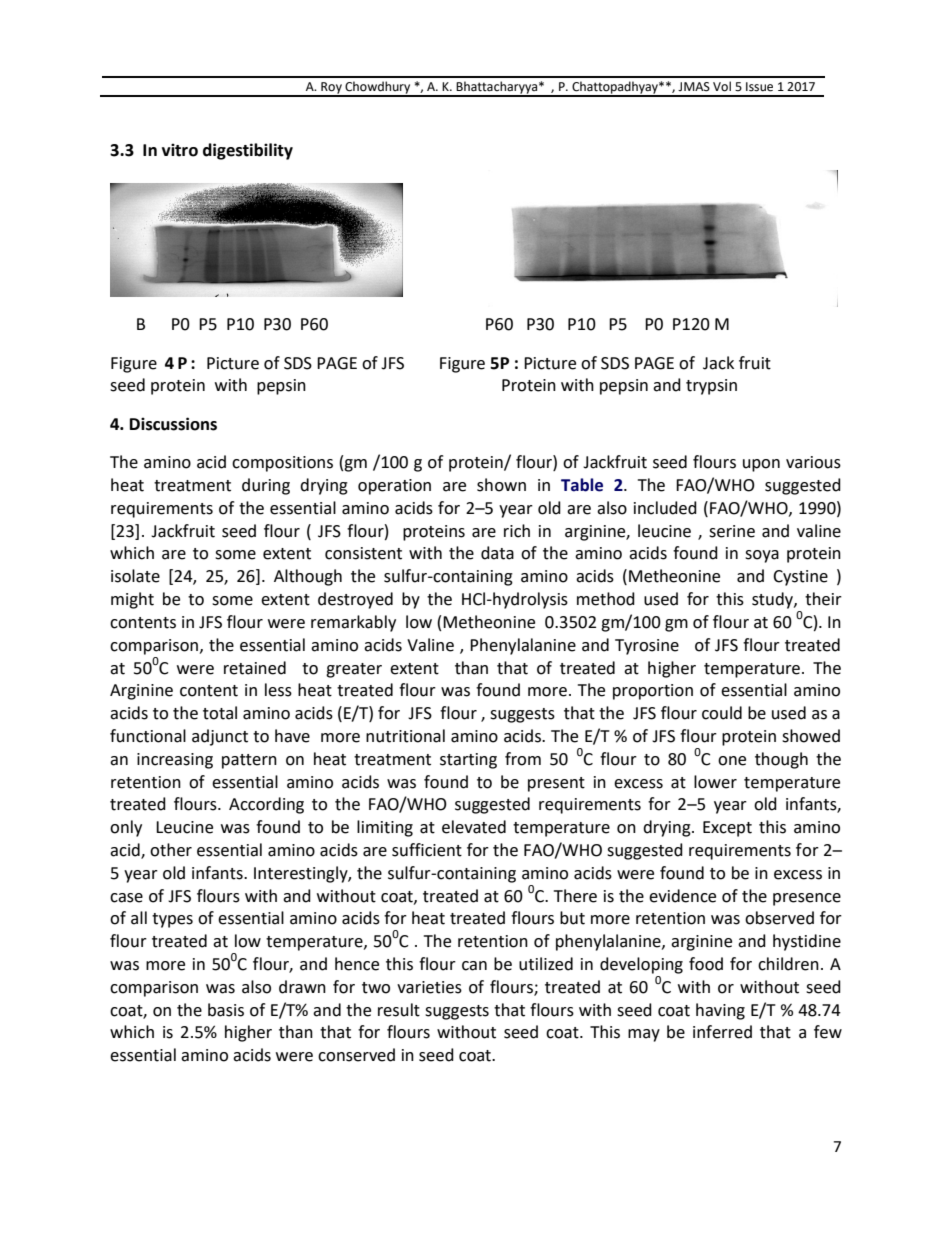  What do you see at coordinates (226, 1010) in the page?
I see `basis` at bounding box center [226, 1010].
